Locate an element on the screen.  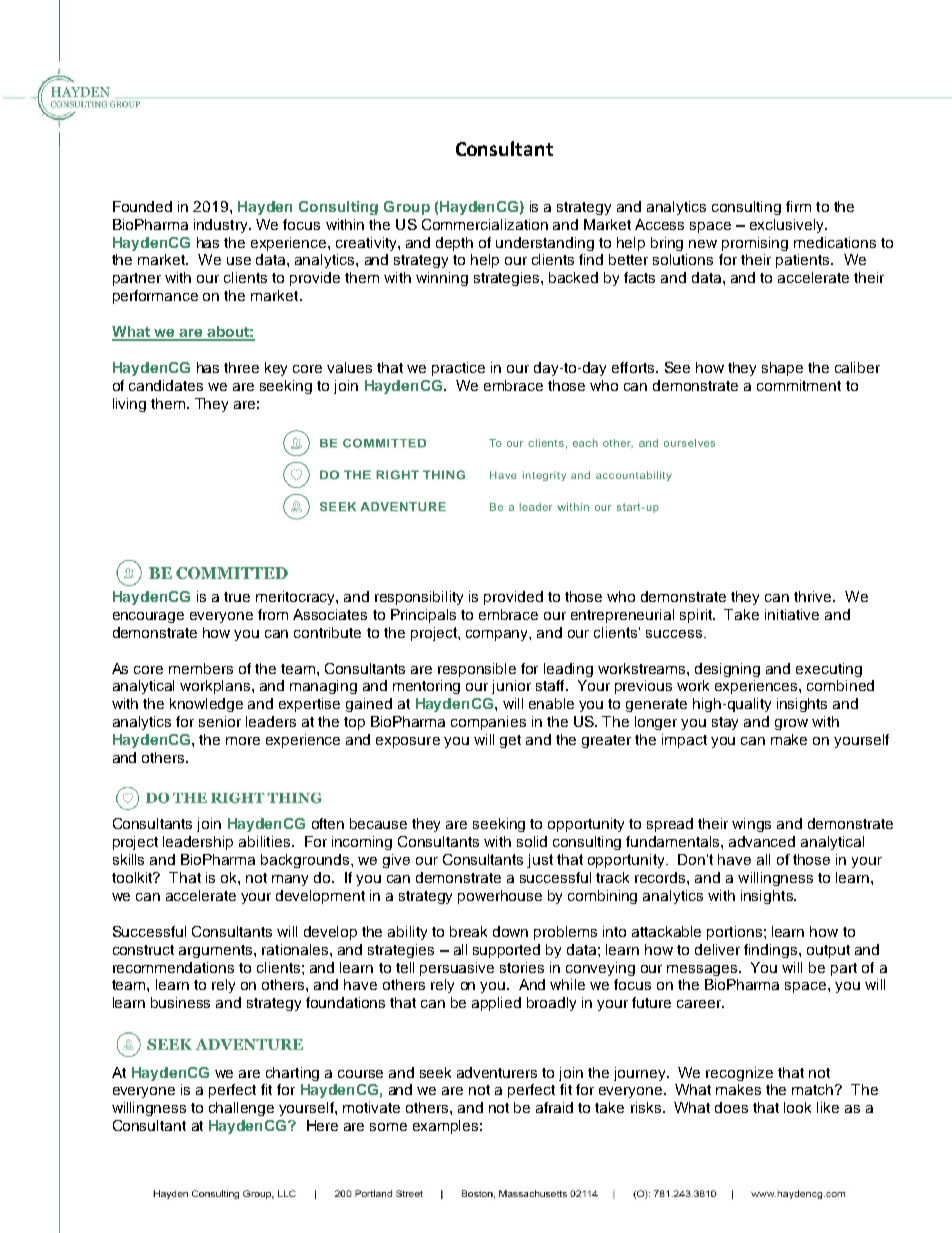
challenge is located at coordinates (241, 1109).
